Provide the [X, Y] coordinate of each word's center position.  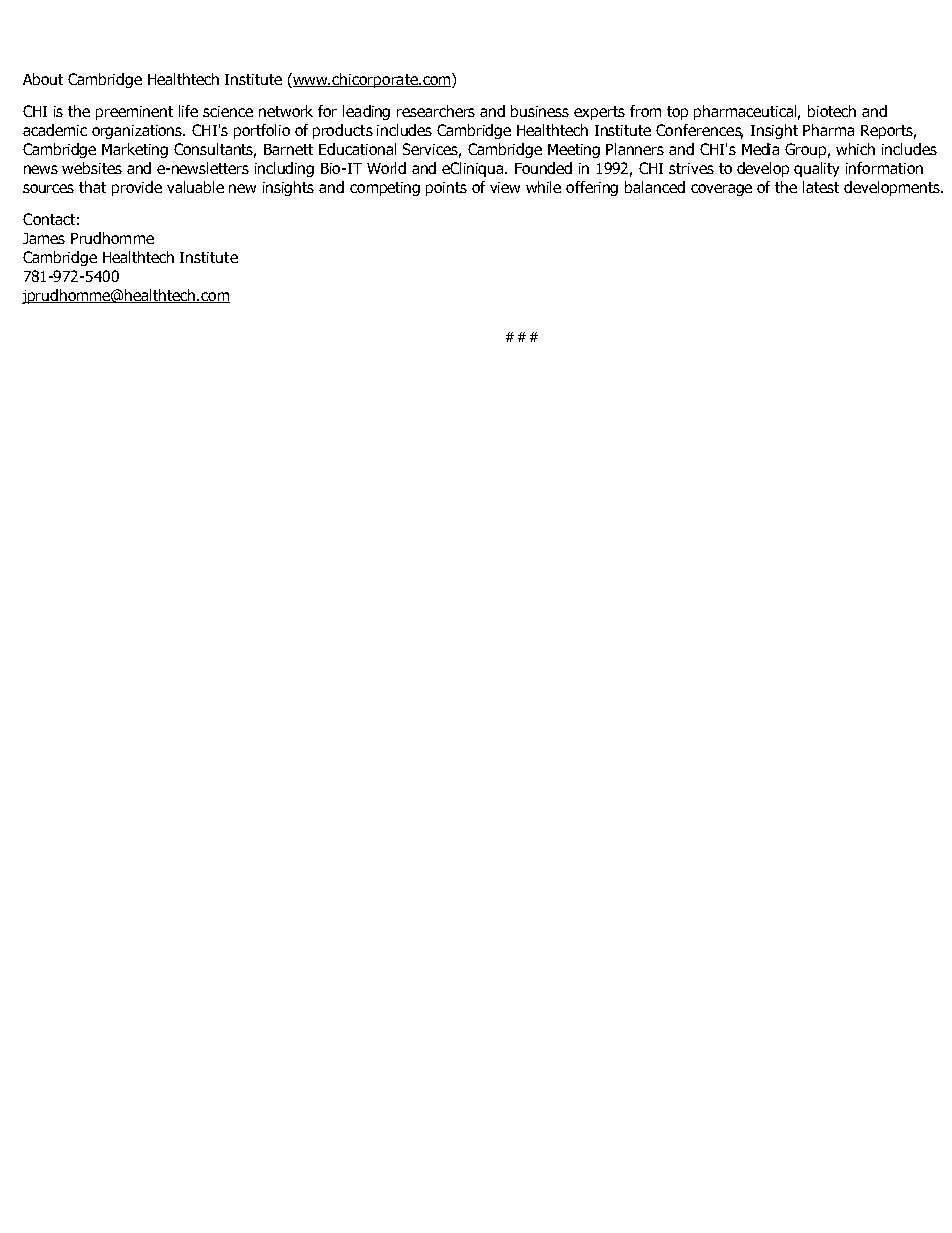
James [44, 238]
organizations [138, 132]
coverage [721, 190]
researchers [436, 111]
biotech [832, 111]
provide [137, 188]
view [505, 187]
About [43, 79]
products [343, 131]
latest [821, 187]
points [446, 189]
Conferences [699, 131]
